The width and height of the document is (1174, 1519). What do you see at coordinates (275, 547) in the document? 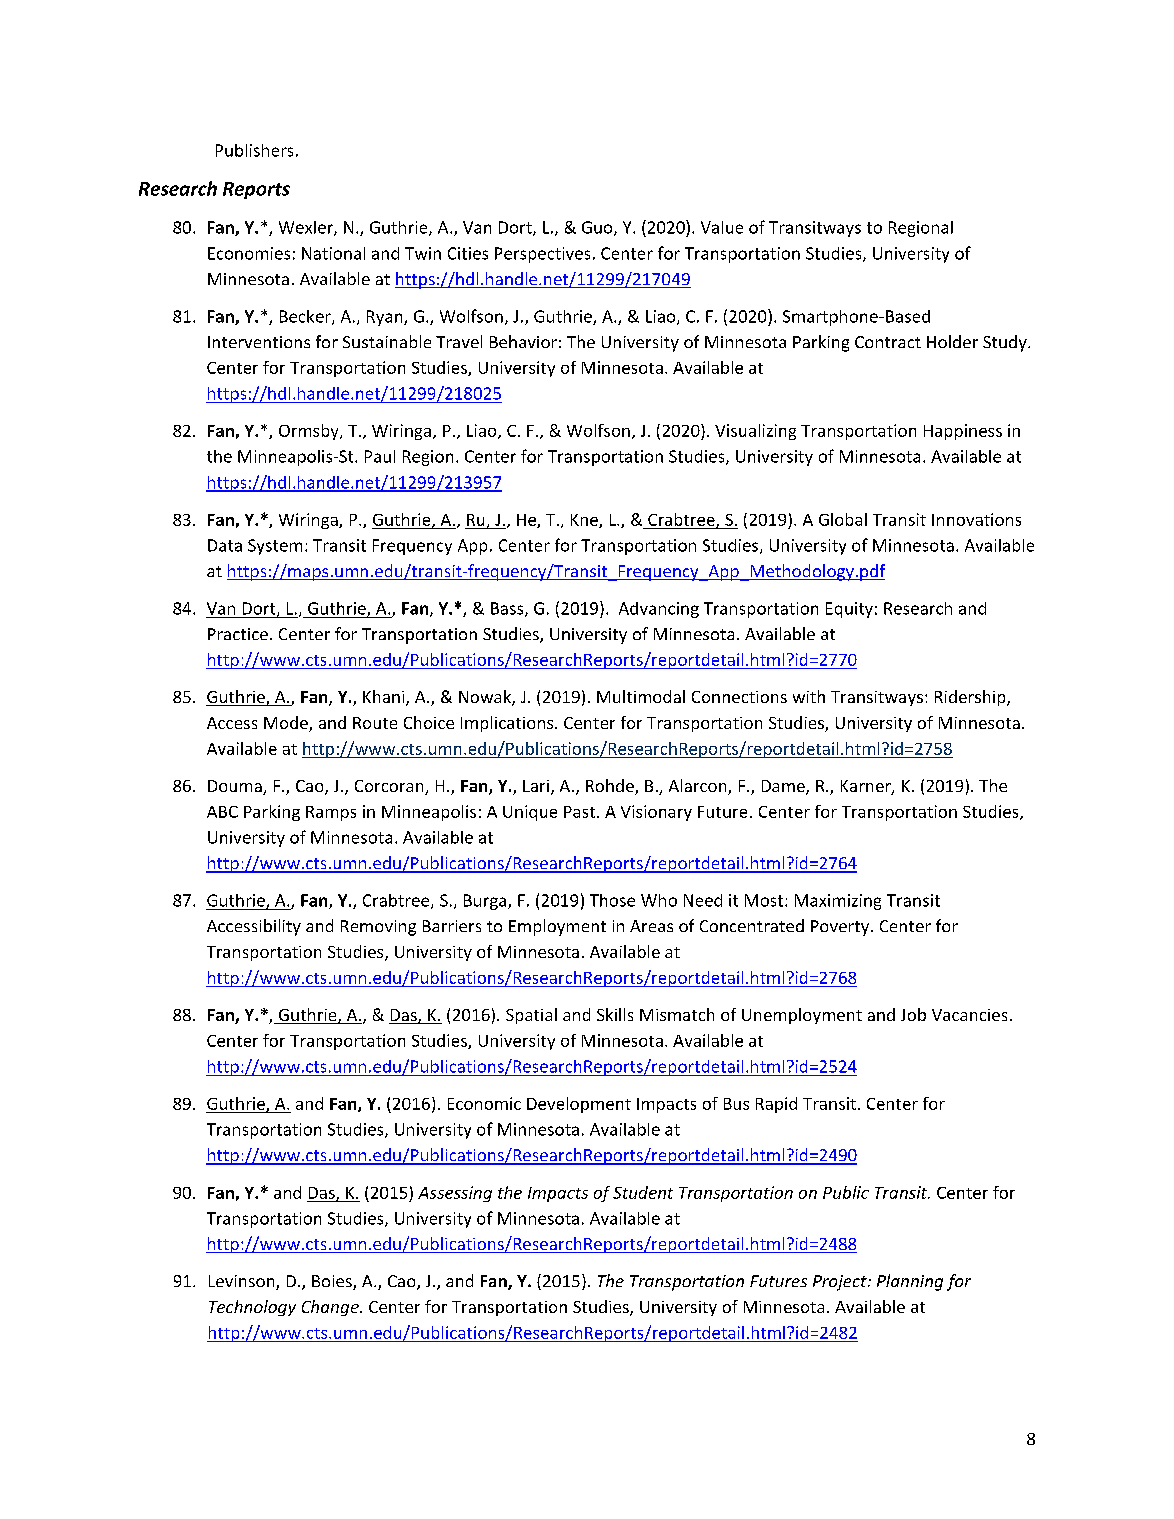
I see `System` at bounding box center [275, 547].
